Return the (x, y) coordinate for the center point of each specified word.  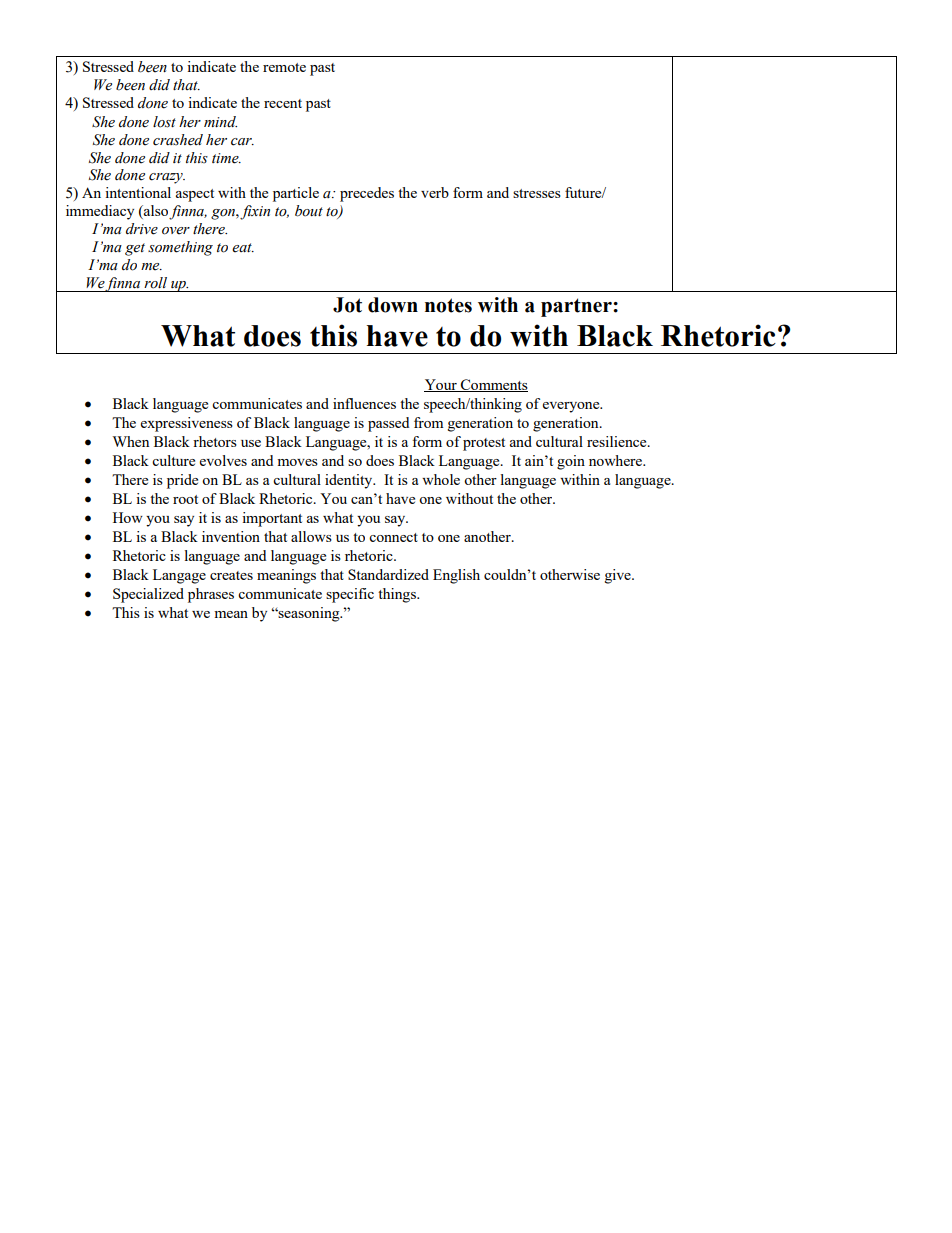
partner (577, 307)
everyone (572, 407)
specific (350, 595)
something (180, 248)
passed (388, 424)
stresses (537, 193)
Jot (347, 305)
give (619, 576)
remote (284, 67)
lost (164, 122)
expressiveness (187, 424)
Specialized (148, 595)
